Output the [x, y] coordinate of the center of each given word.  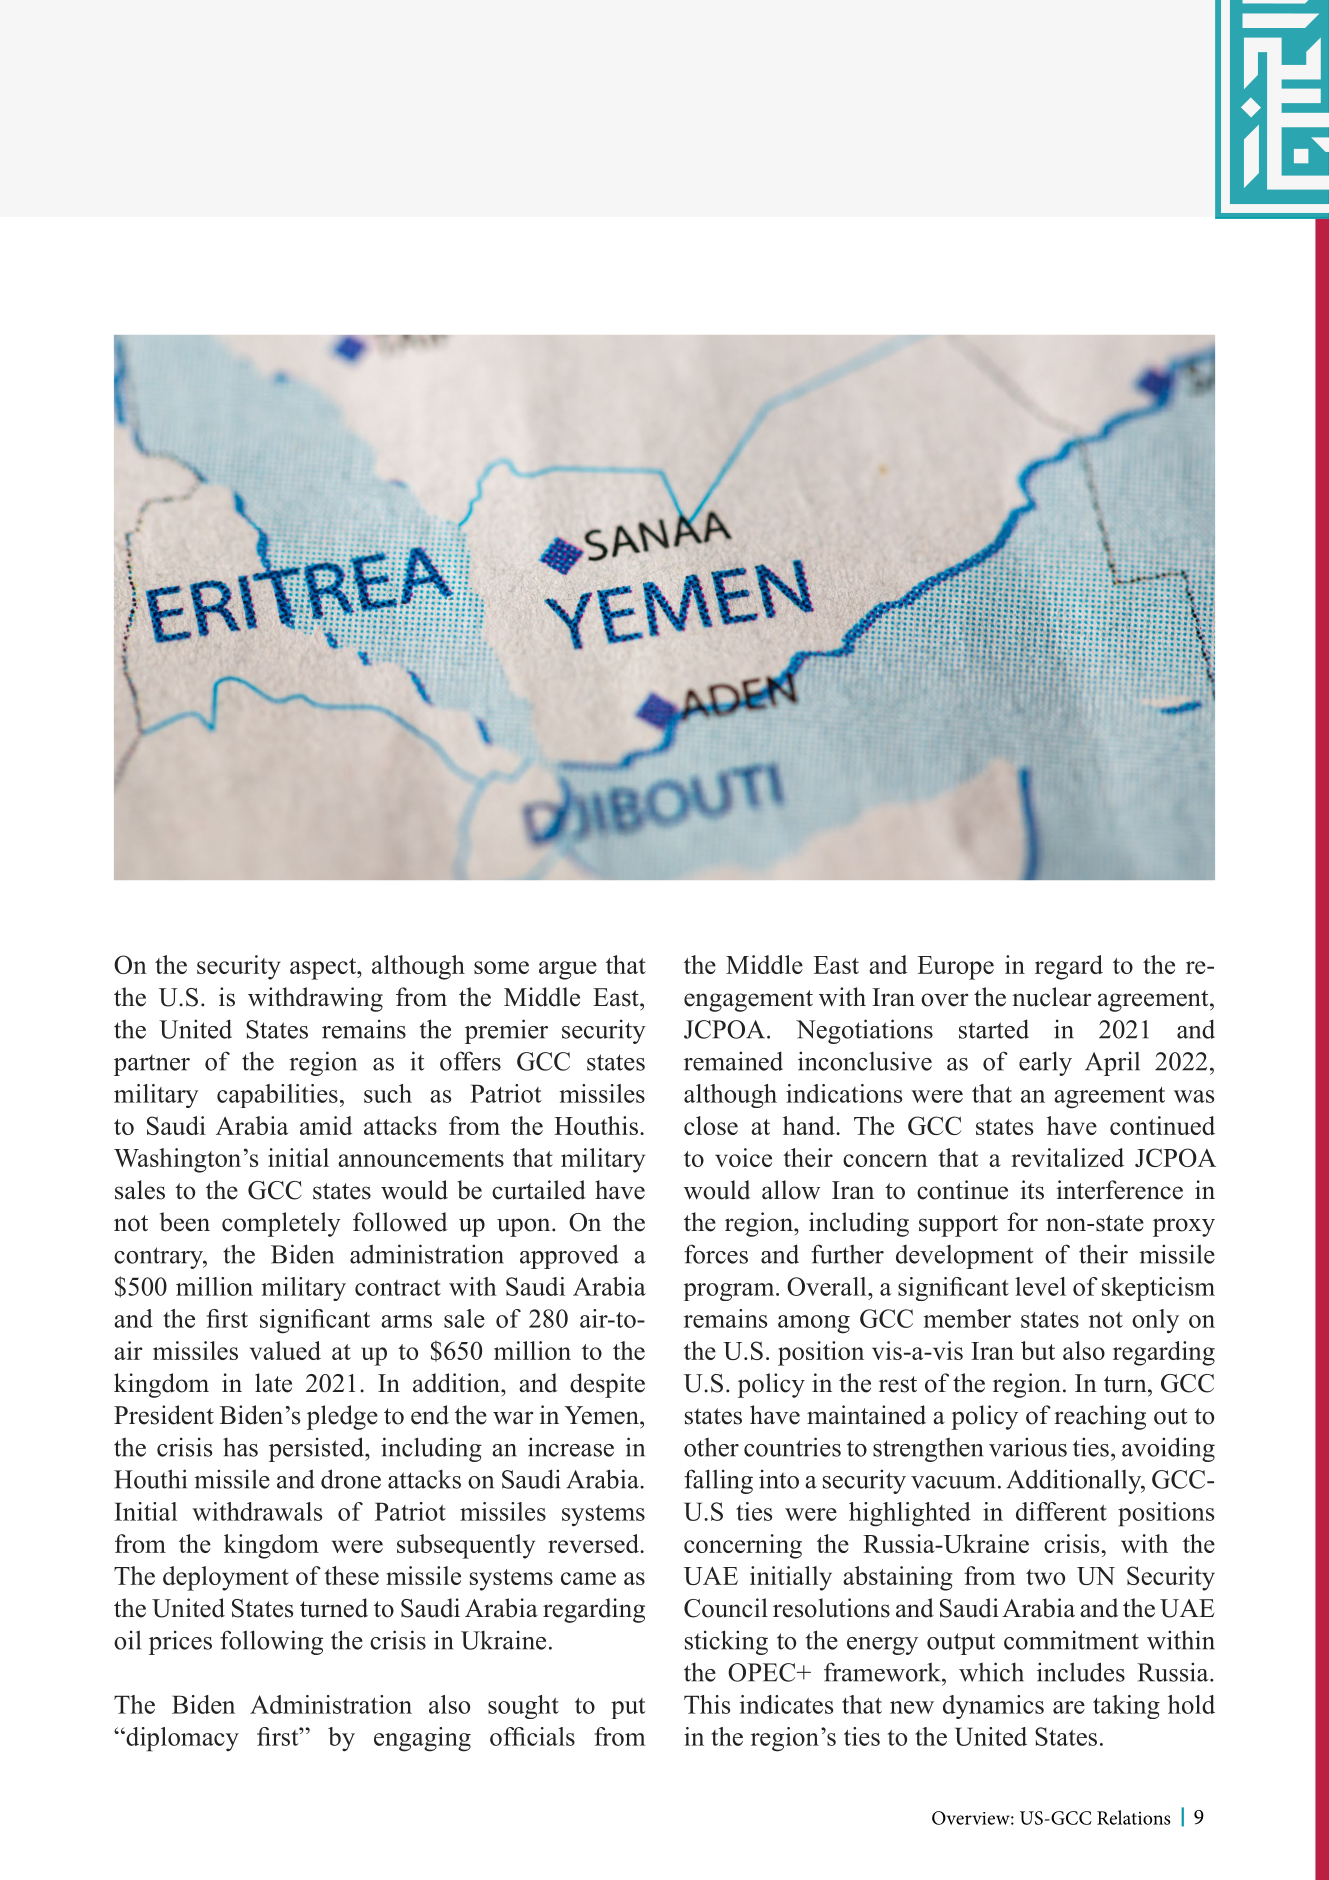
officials [532, 1736]
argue [568, 970]
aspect [324, 969]
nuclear [1052, 997]
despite [607, 1385]
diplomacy [181, 1739]
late [273, 1383]
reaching [1100, 1417]
